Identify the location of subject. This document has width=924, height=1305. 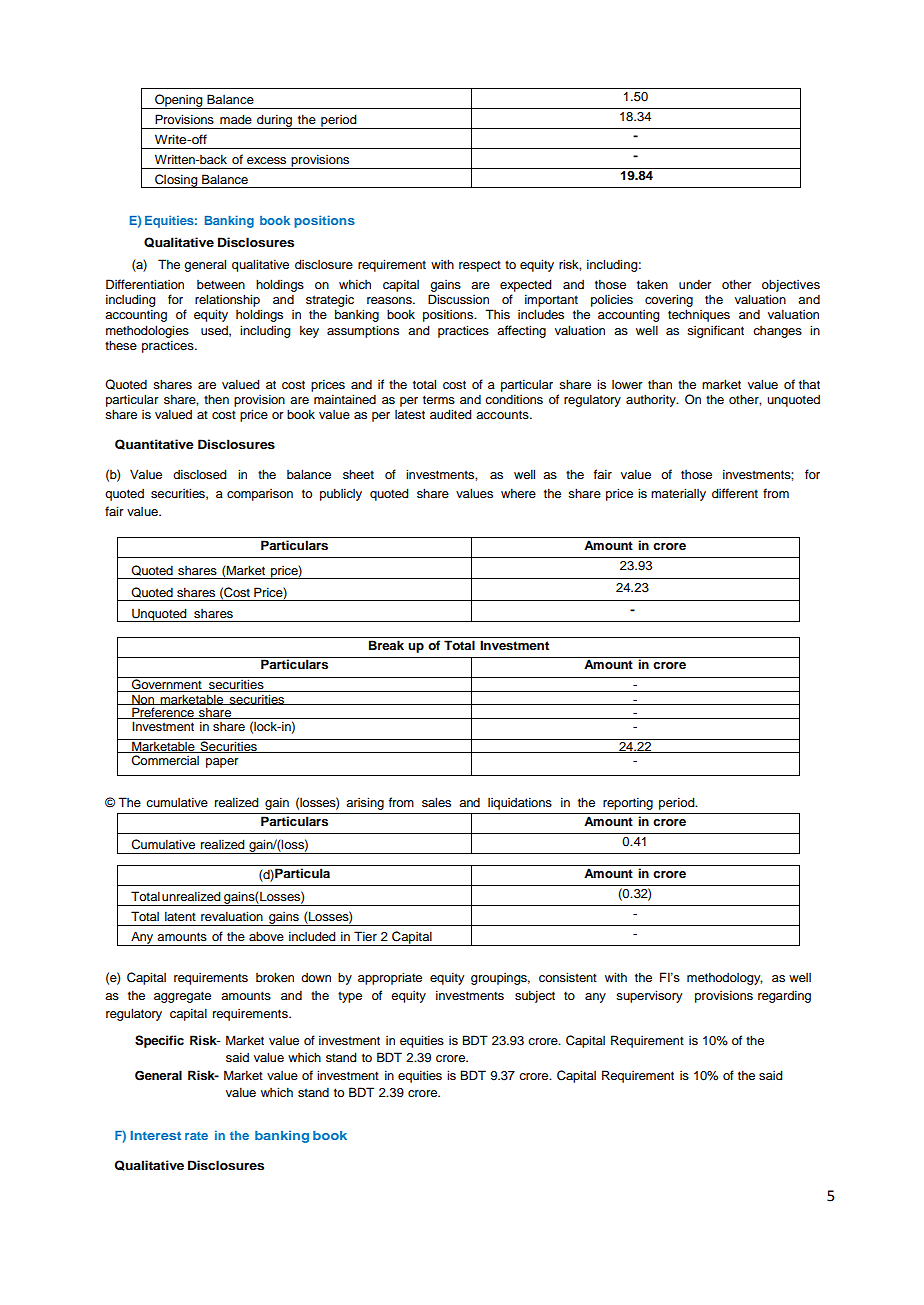
(535, 996).
